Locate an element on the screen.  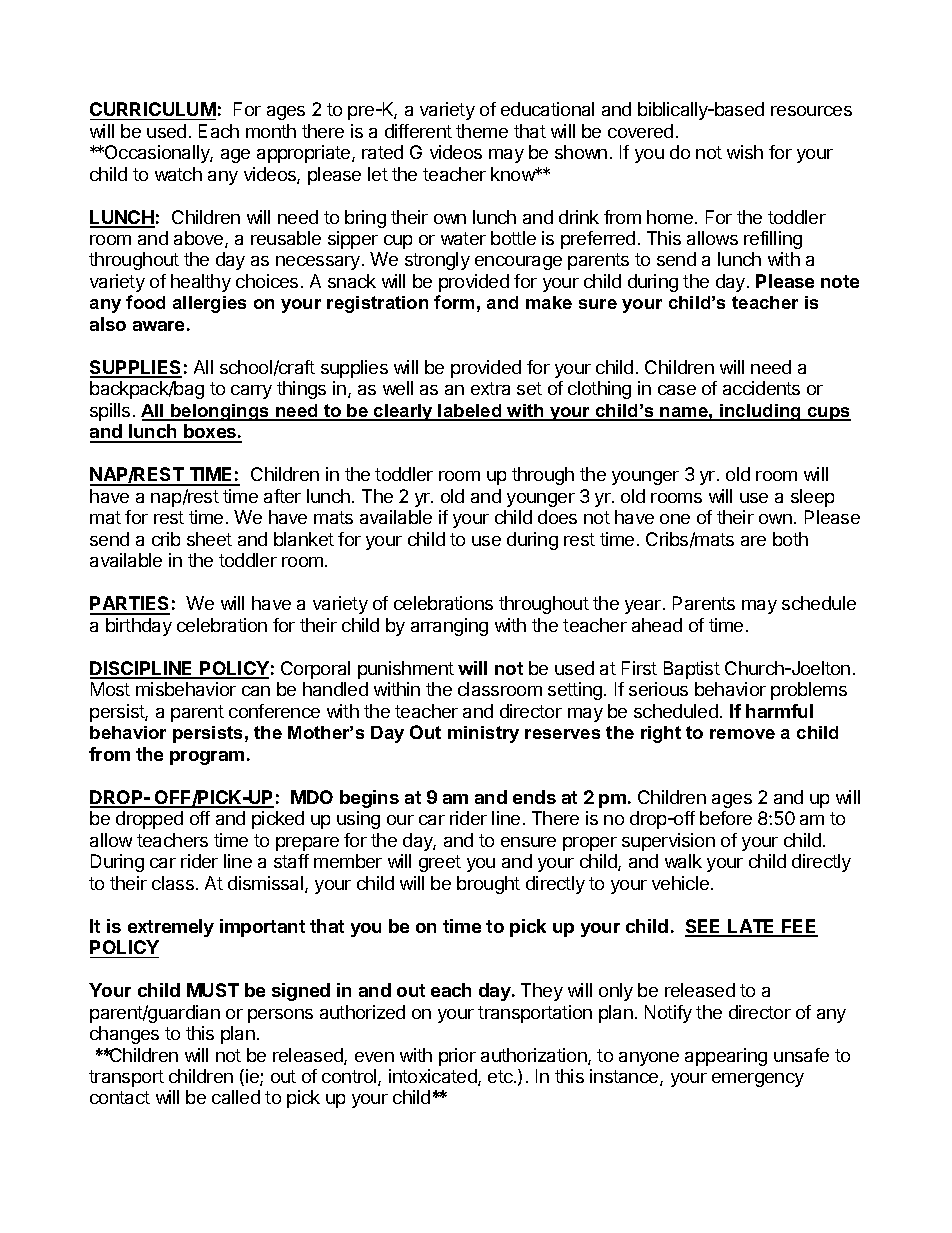
ahead is located at coordinates (657, 625).
